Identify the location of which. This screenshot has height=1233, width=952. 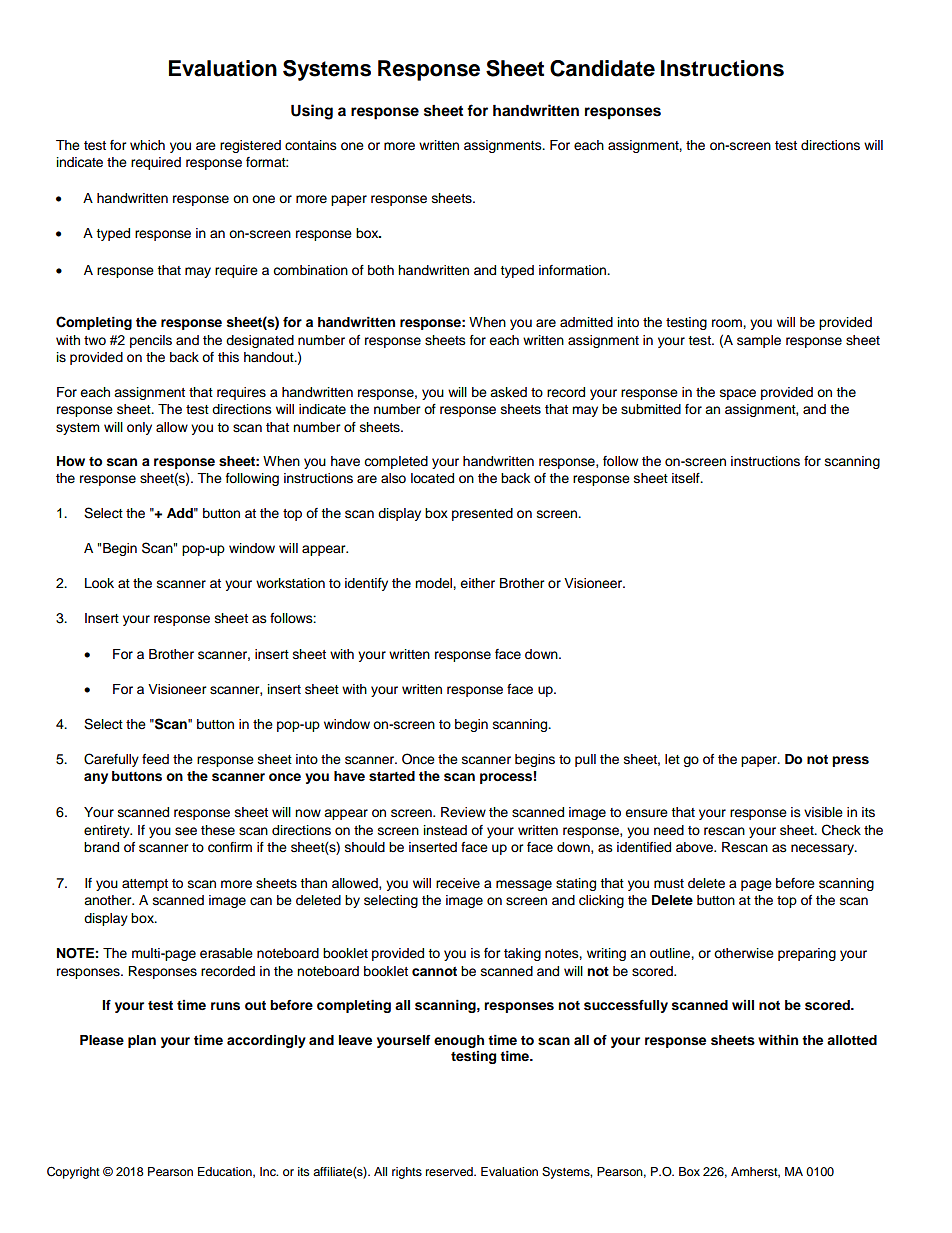
(147, 145).
